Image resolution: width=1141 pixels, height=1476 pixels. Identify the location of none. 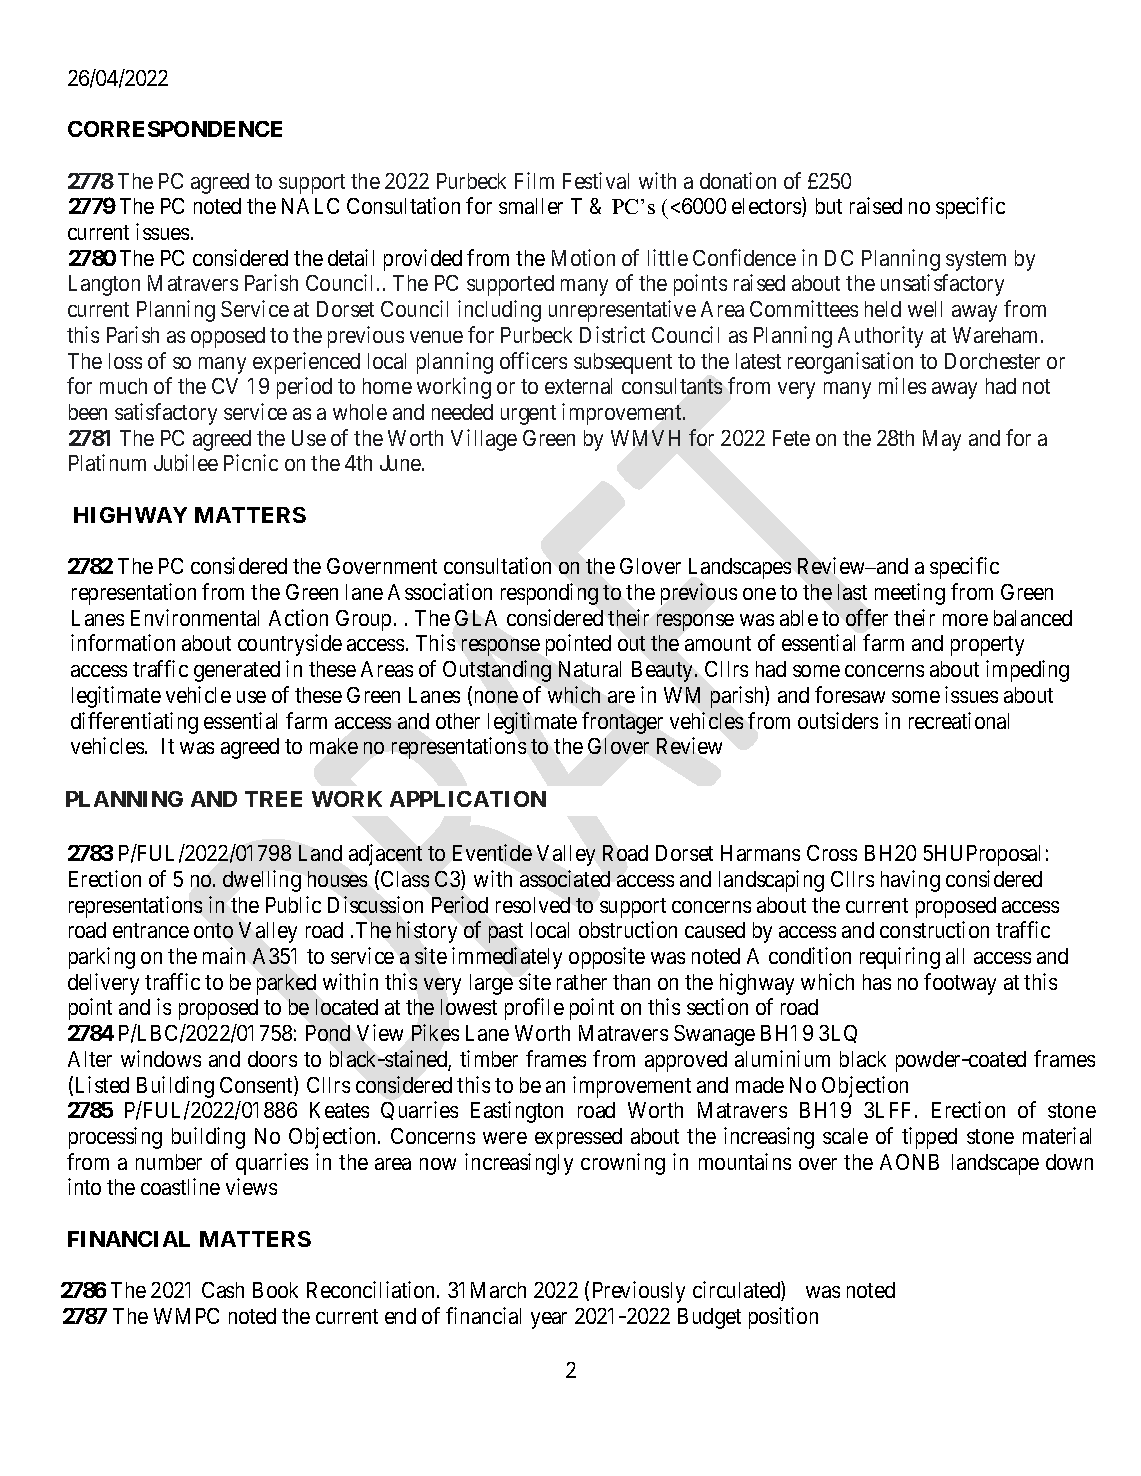
(496, 697).
